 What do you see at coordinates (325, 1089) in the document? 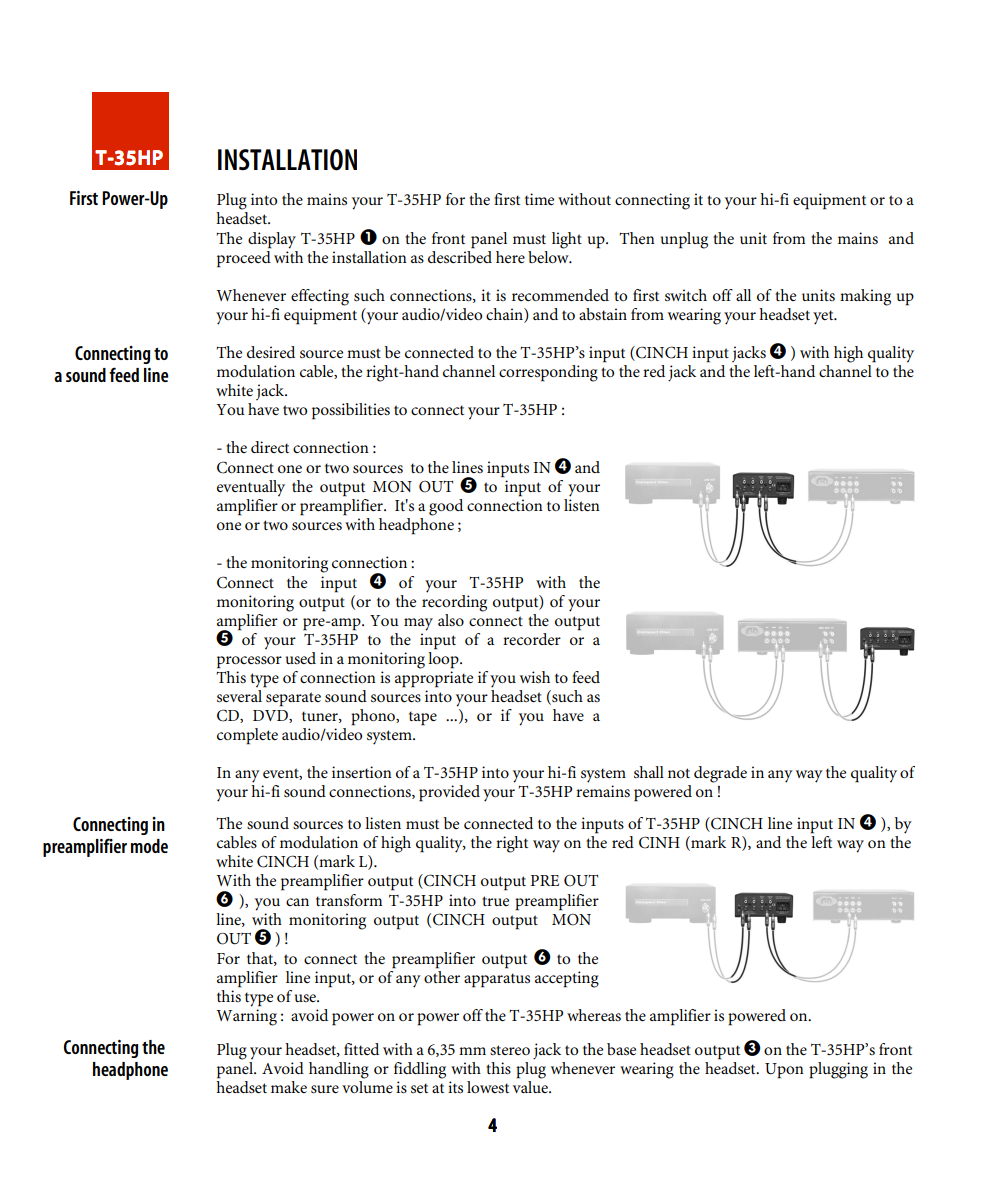
I see `sure` at bounding box center [325, 1089].
